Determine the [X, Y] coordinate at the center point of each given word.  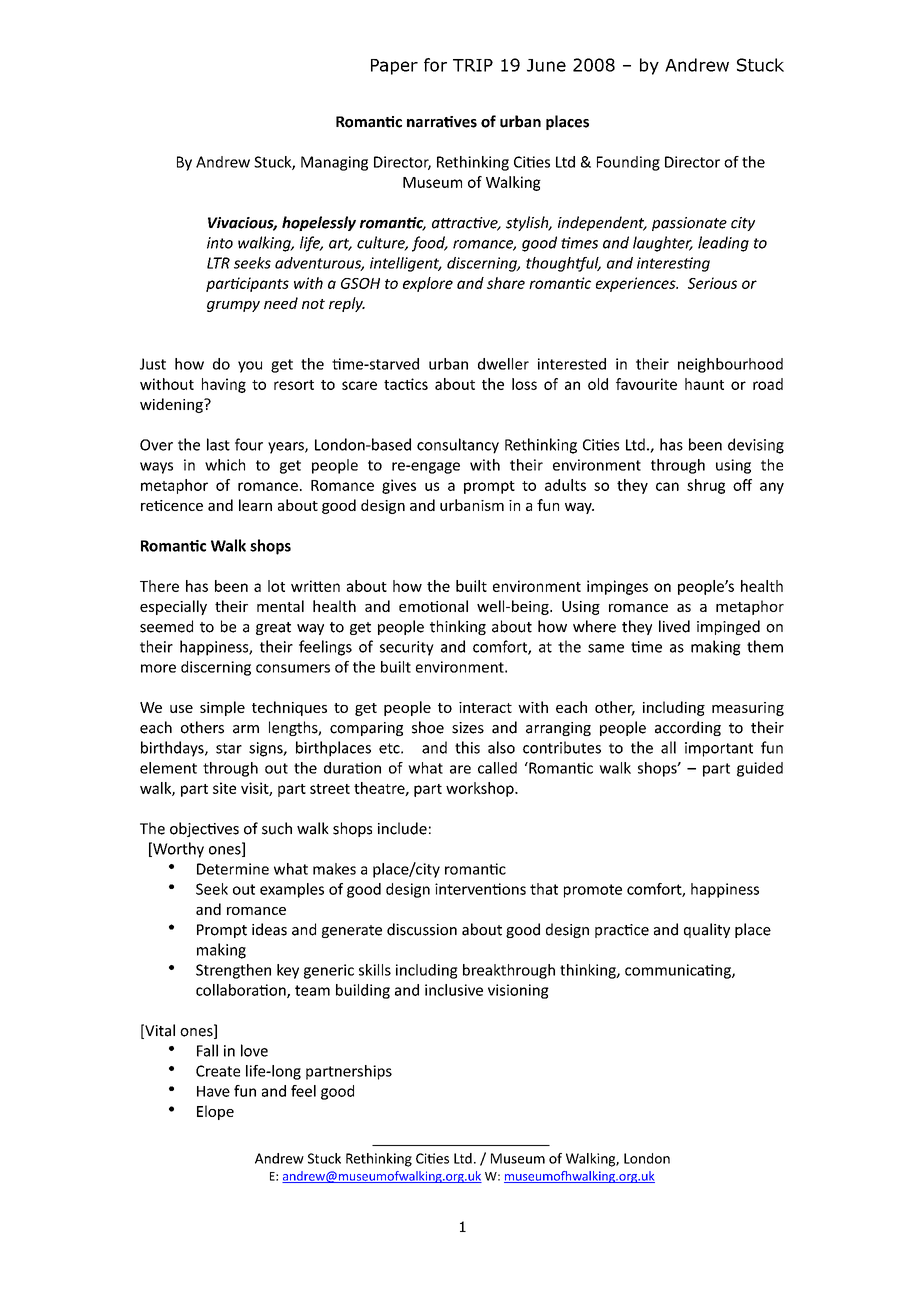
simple [222, 708]
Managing [334, 163]
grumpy [233, 306]
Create [218, 1071]
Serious [712, 283]
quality [707, 930]
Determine [233, 869]
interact [485, 707]
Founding [628, 163]
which [225, 465]
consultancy [458, 446]
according [688, 728]
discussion [422, 929]
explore [428, 284]
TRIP [473, 65]
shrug [706, 486]
